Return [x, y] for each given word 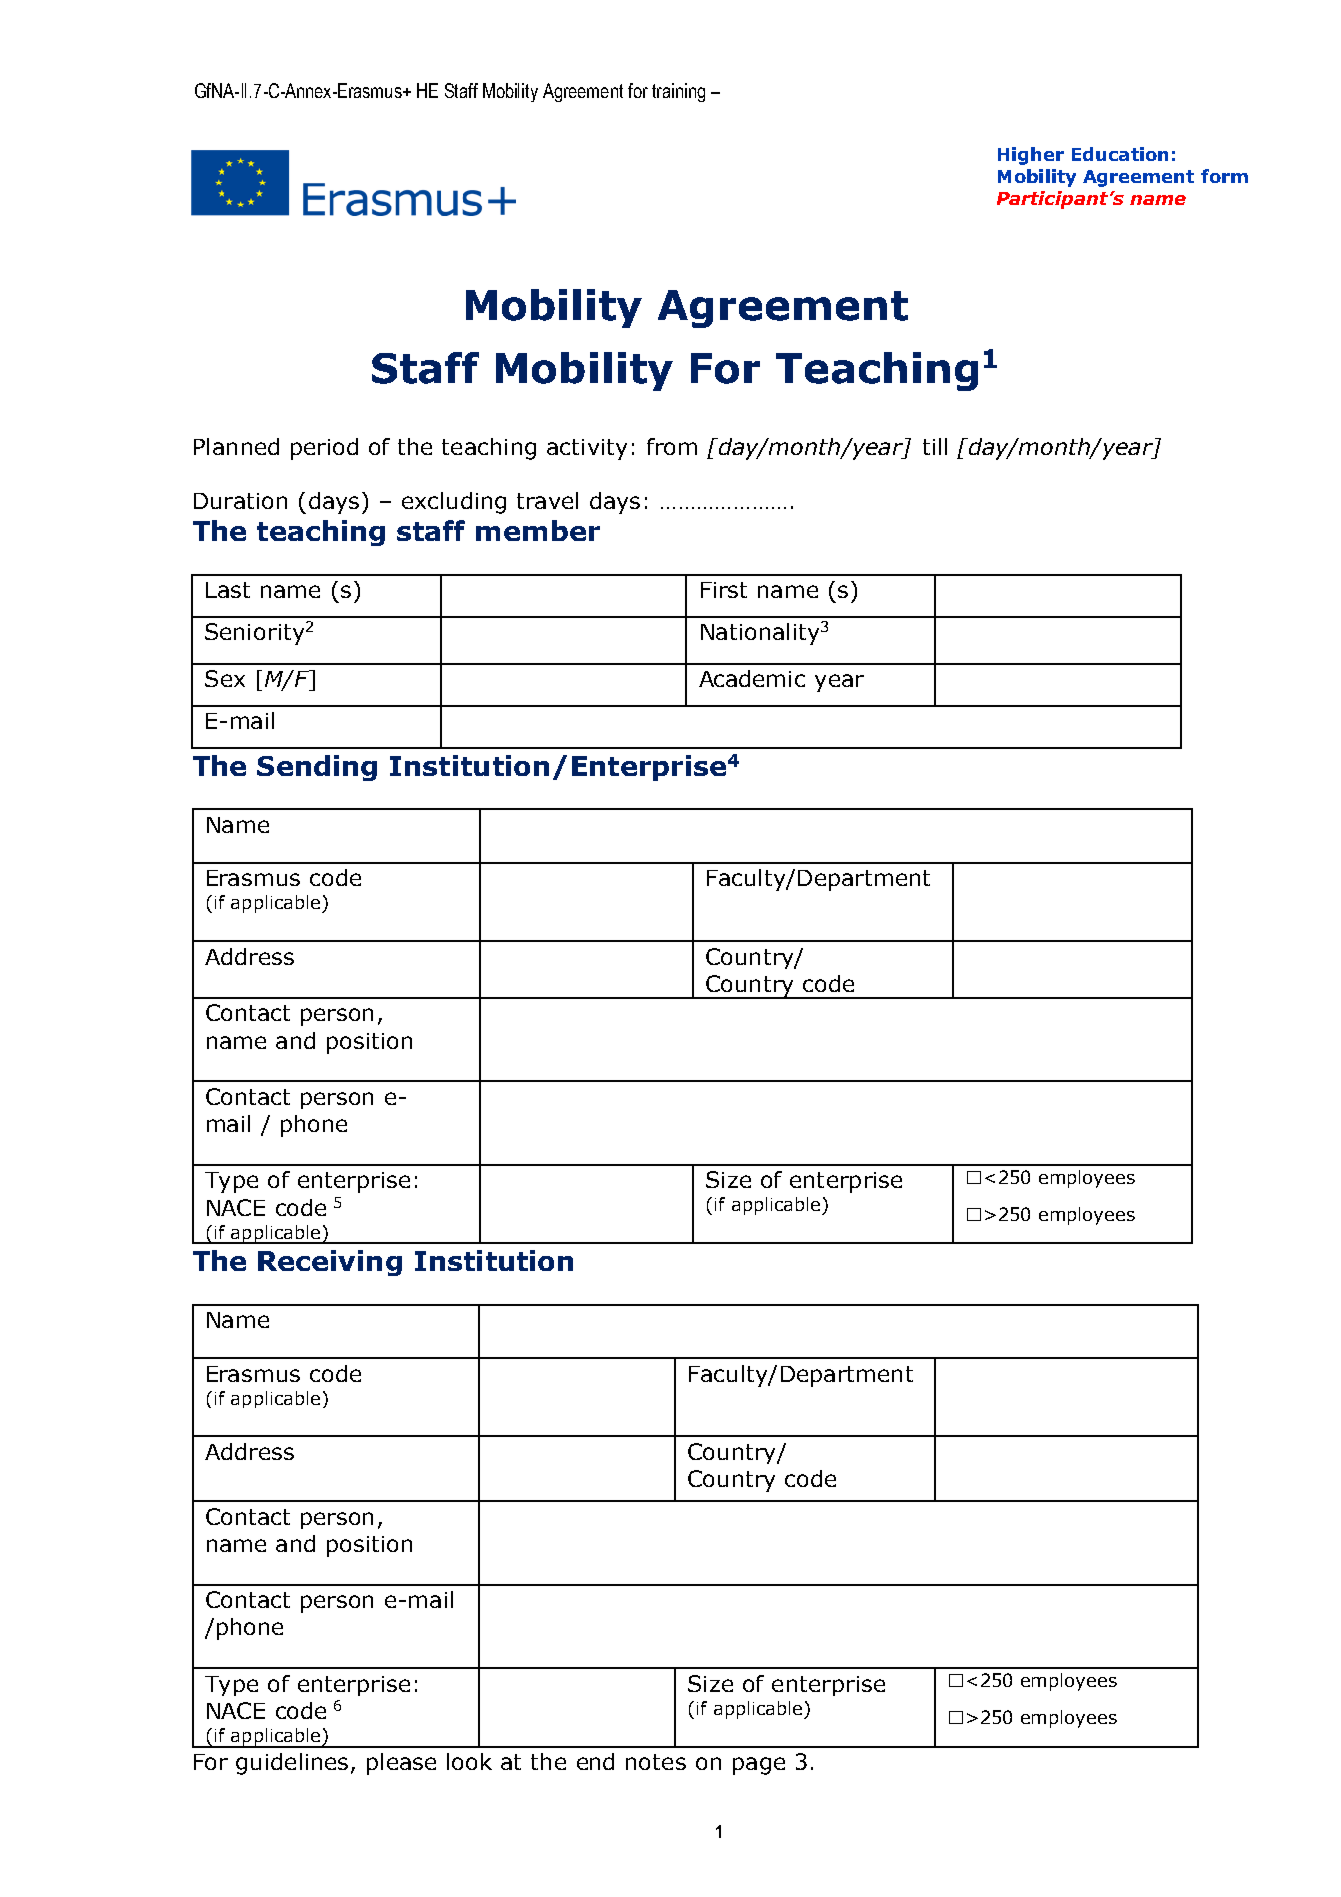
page [759, 1766]
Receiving [330, 1263]
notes [656, 1762]
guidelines [292, 1764]
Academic [752, 678]
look [469, 1761]
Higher [1031, 156]
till [935, 446]
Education [1120, 154]
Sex [225, 678]
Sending [317, 768]
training [678, 92]
